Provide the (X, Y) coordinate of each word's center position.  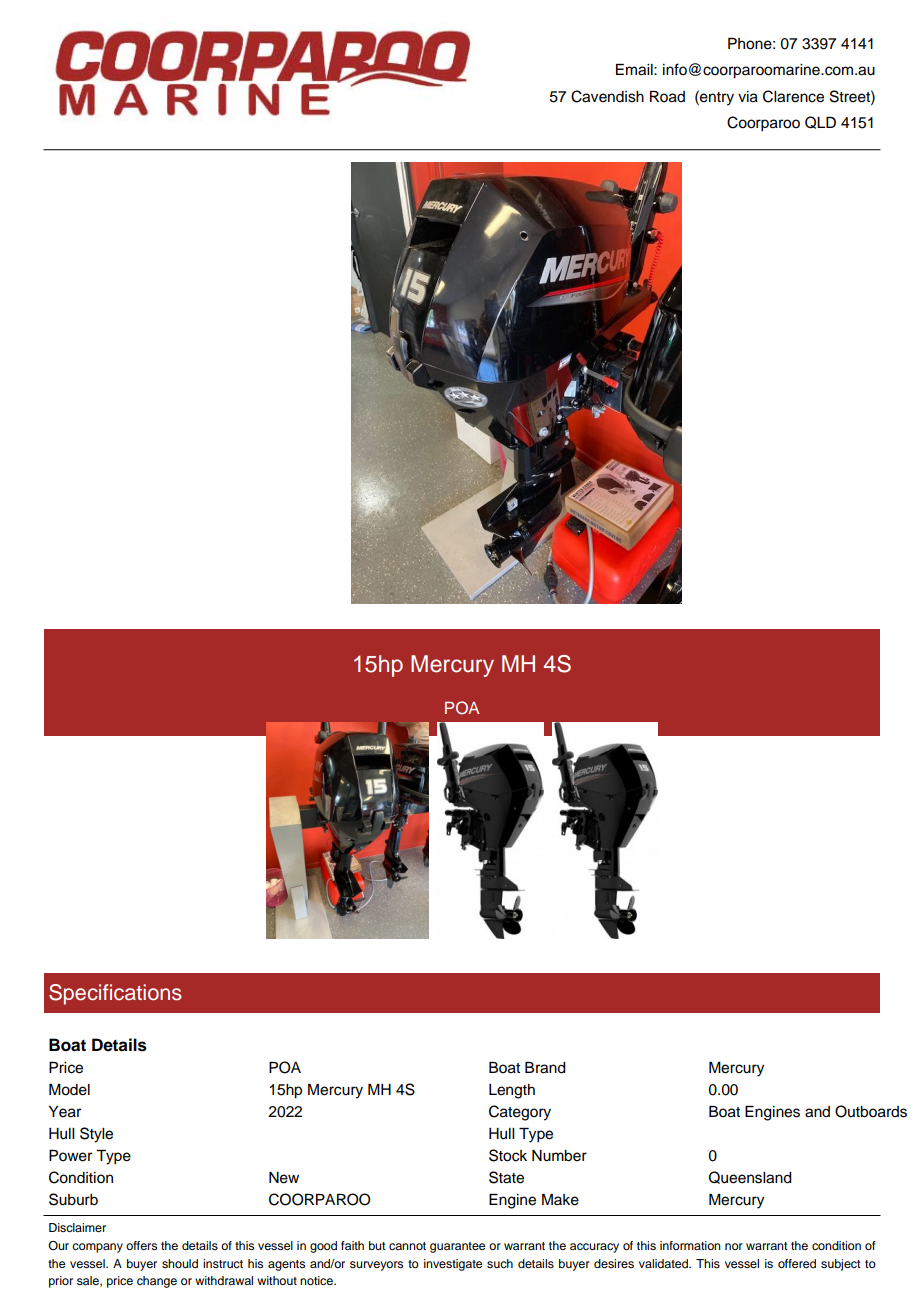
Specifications (115, 994)
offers (141, 1245)
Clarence (793, 96)
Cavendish (607, 96)
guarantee (457, 1247)
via (748, 97)
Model (69, 1090)
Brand (545, 1068)
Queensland (750, 1177)
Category (520, 1113)
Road (667, 97)
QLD (820, 122)
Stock (508, 1155)
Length (512, 1091)
